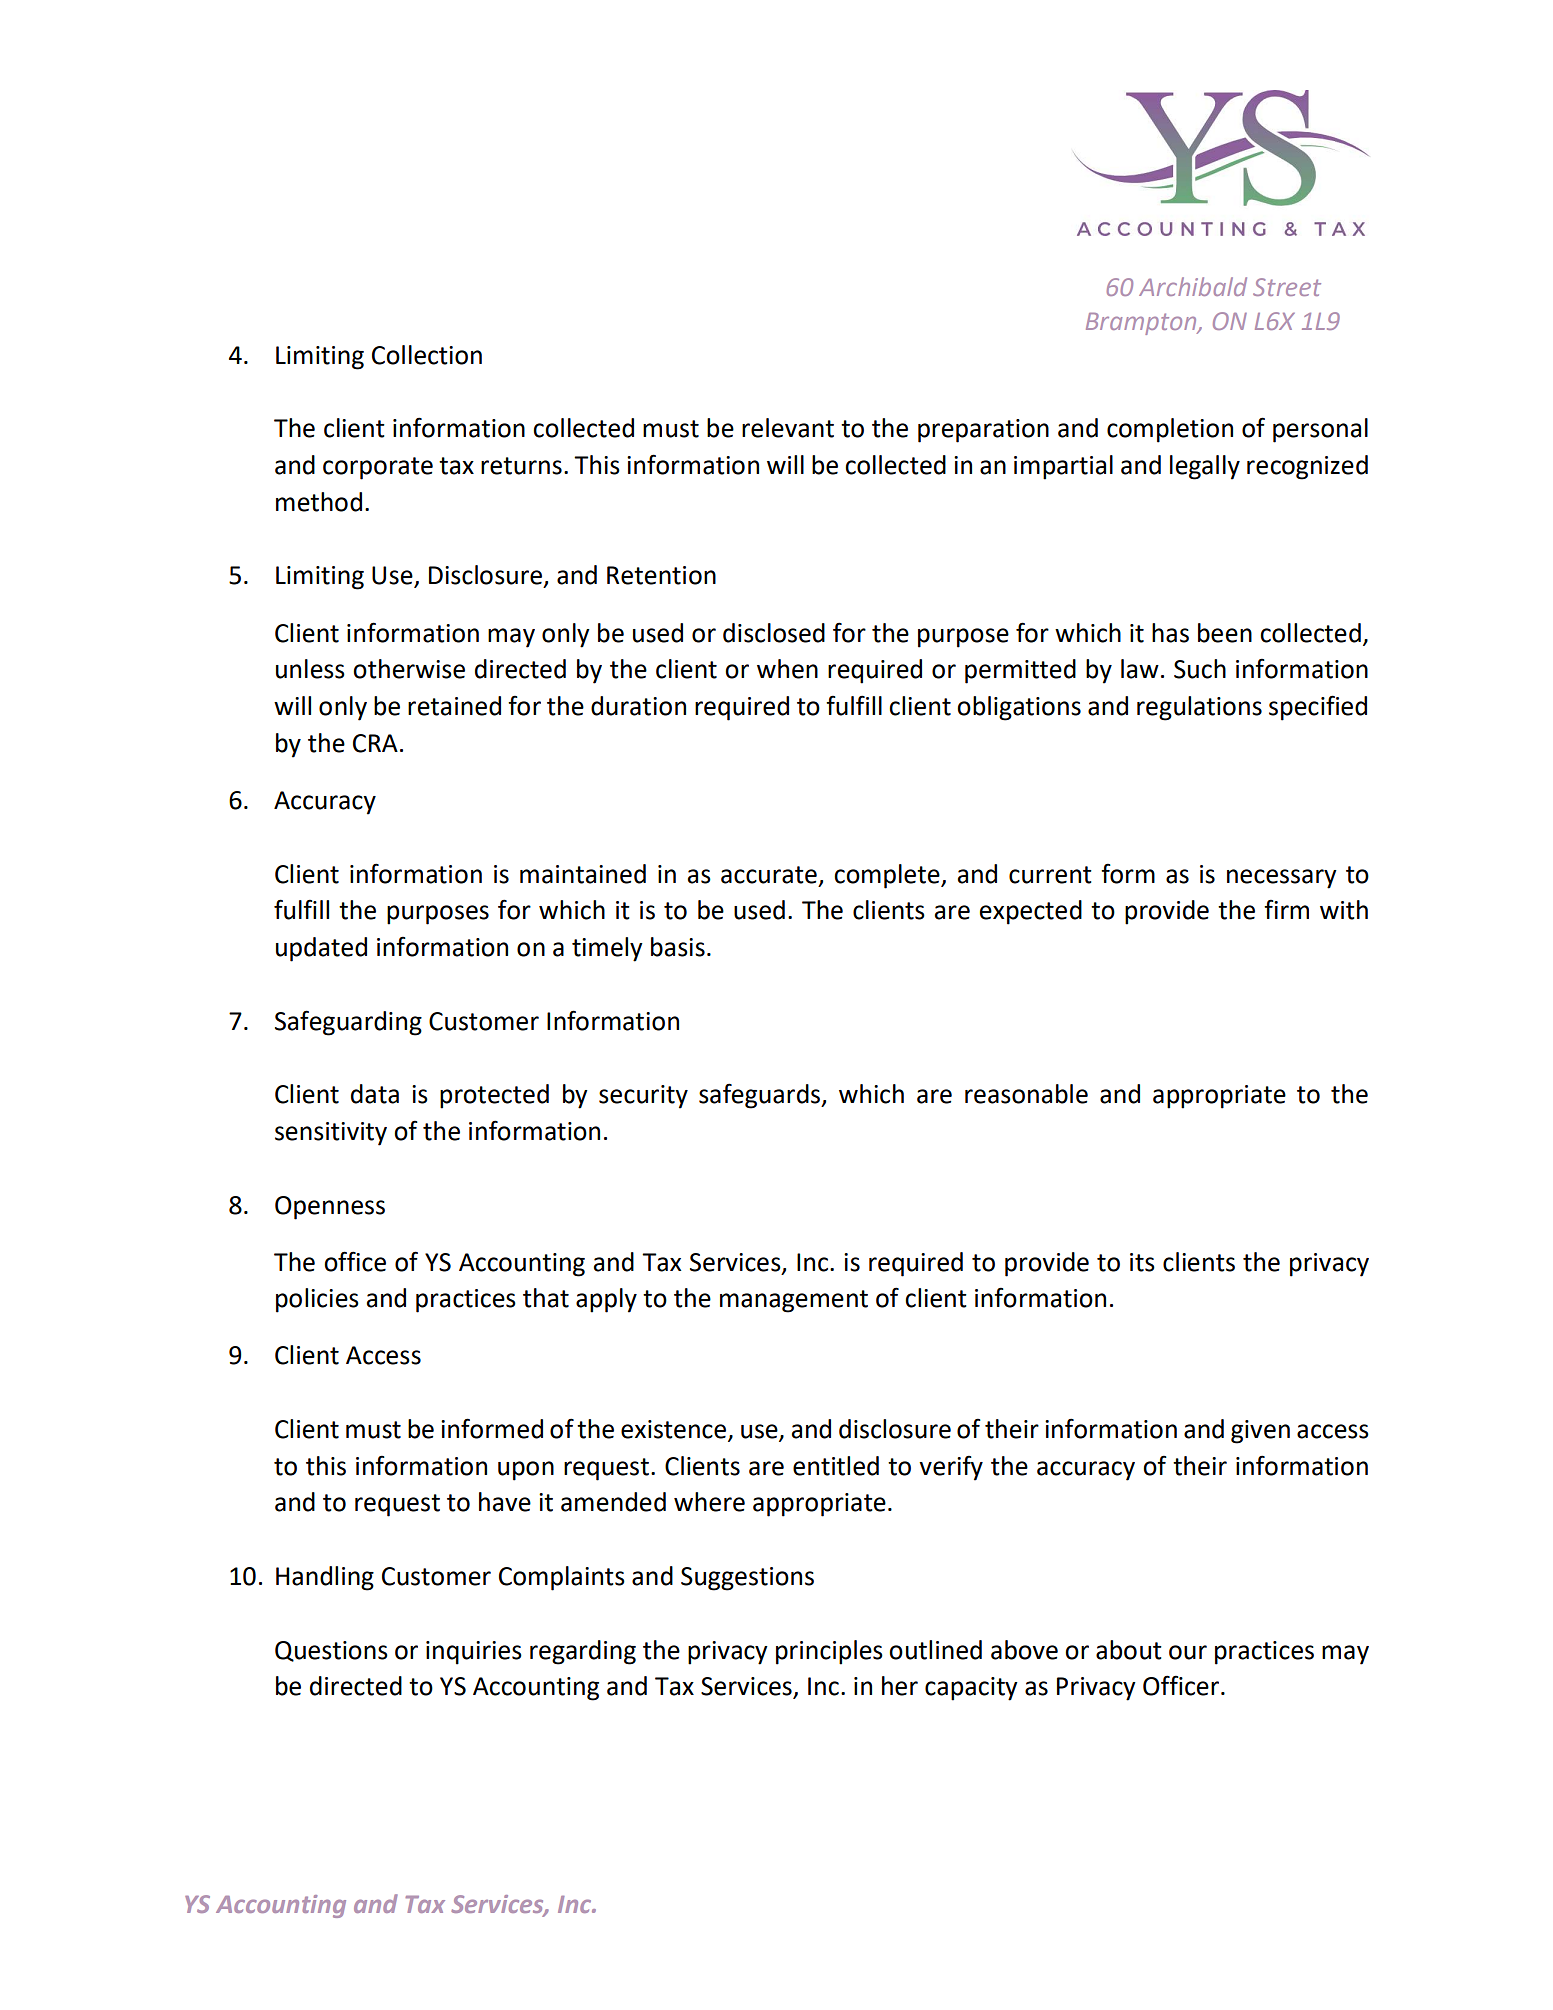  Describe the element at coordinates (427, 355) in the screenshot. I see `Collection` at that location.
